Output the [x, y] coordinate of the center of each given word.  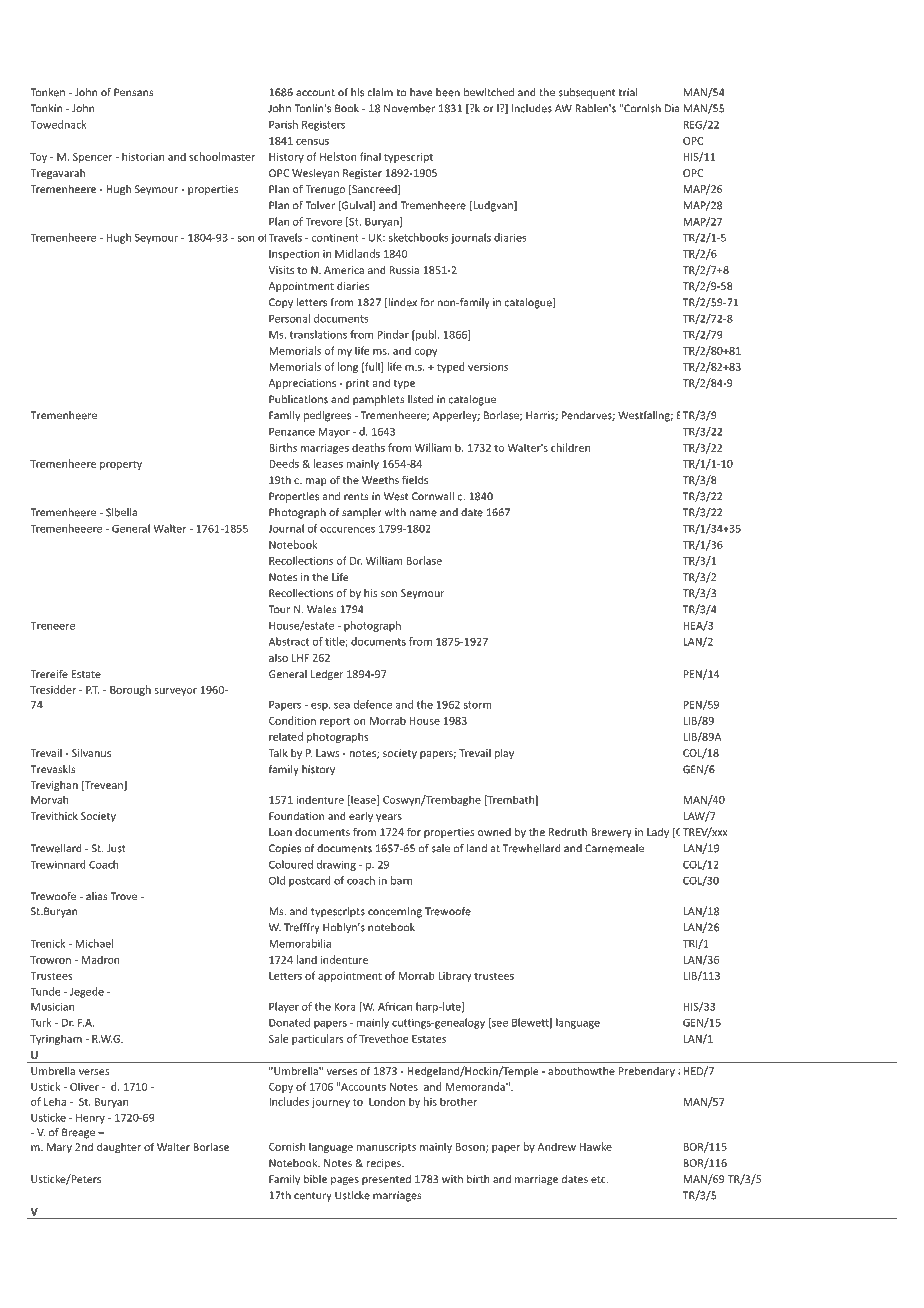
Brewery [611, 833]
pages [345, 1181]
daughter [119, 1147]
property [121, 465]
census [312, 142]
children [570, 447]
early [361, 816]
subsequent [586, 93]
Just [116, 848]
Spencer [93, 158]
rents [356, 497]
